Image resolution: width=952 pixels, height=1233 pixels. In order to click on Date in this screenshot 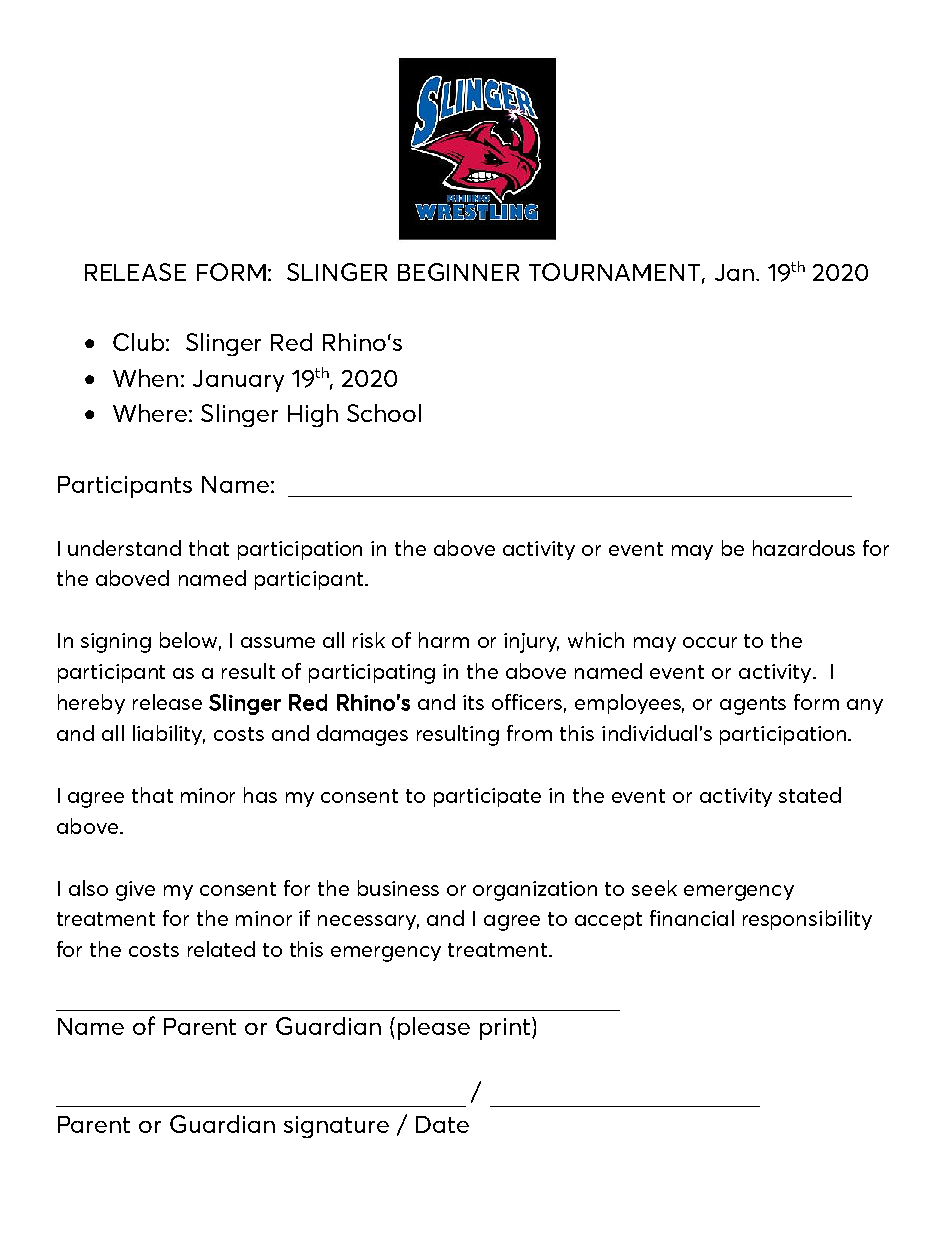, I will do `click(442, 1124)`.
